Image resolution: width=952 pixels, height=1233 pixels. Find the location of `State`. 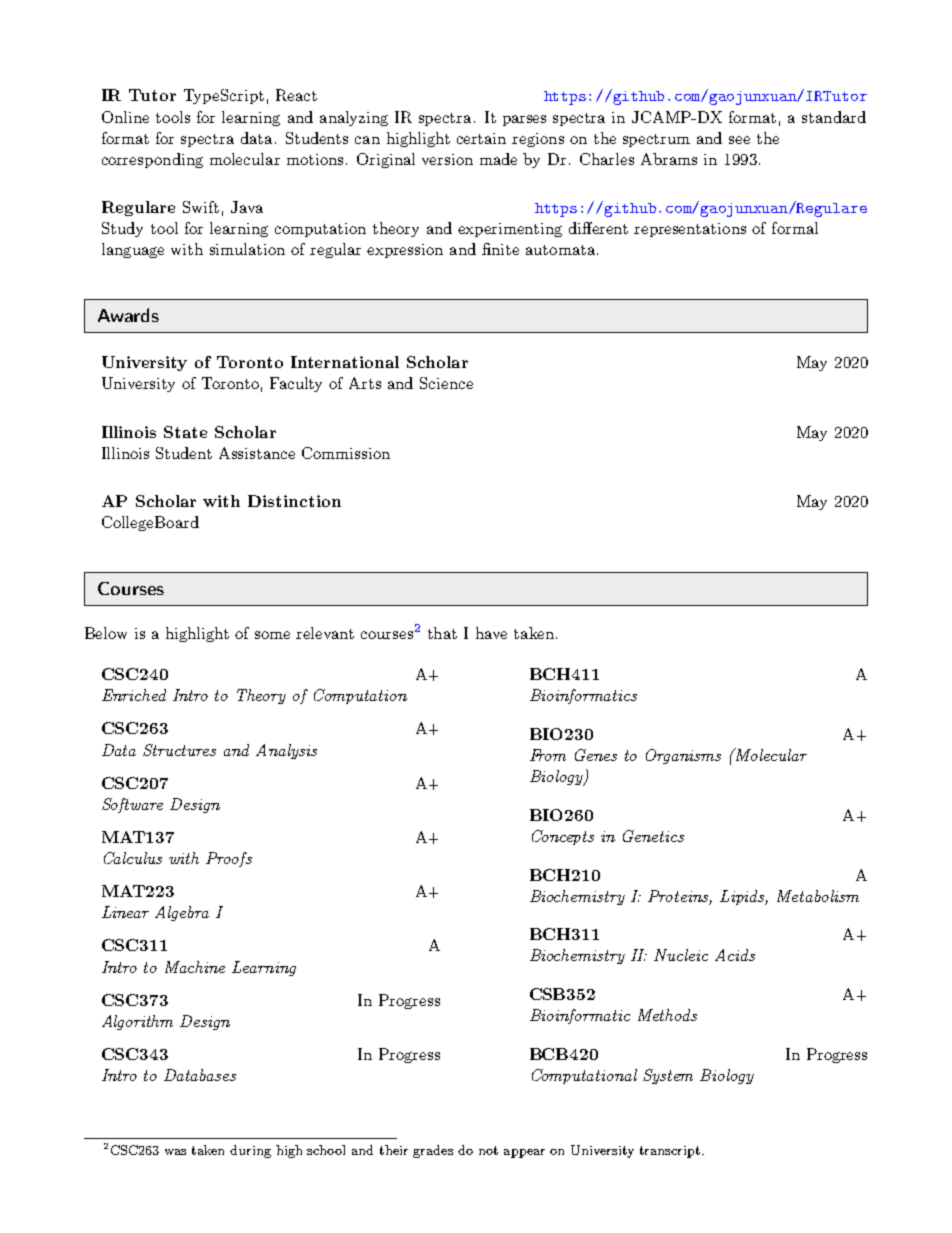

State is located at coordinates (185, 432).
